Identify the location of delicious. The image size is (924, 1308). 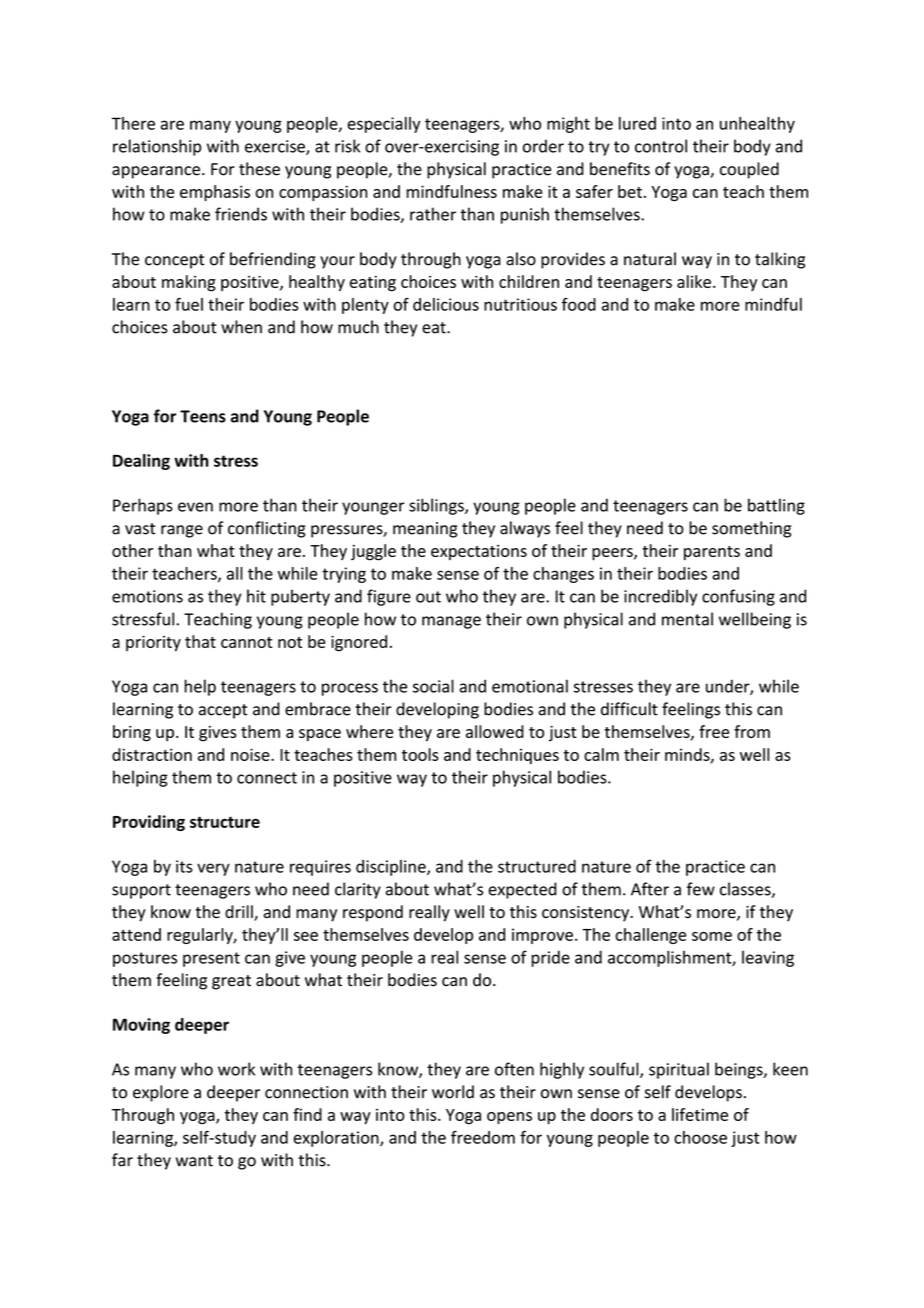
(446, 304).
